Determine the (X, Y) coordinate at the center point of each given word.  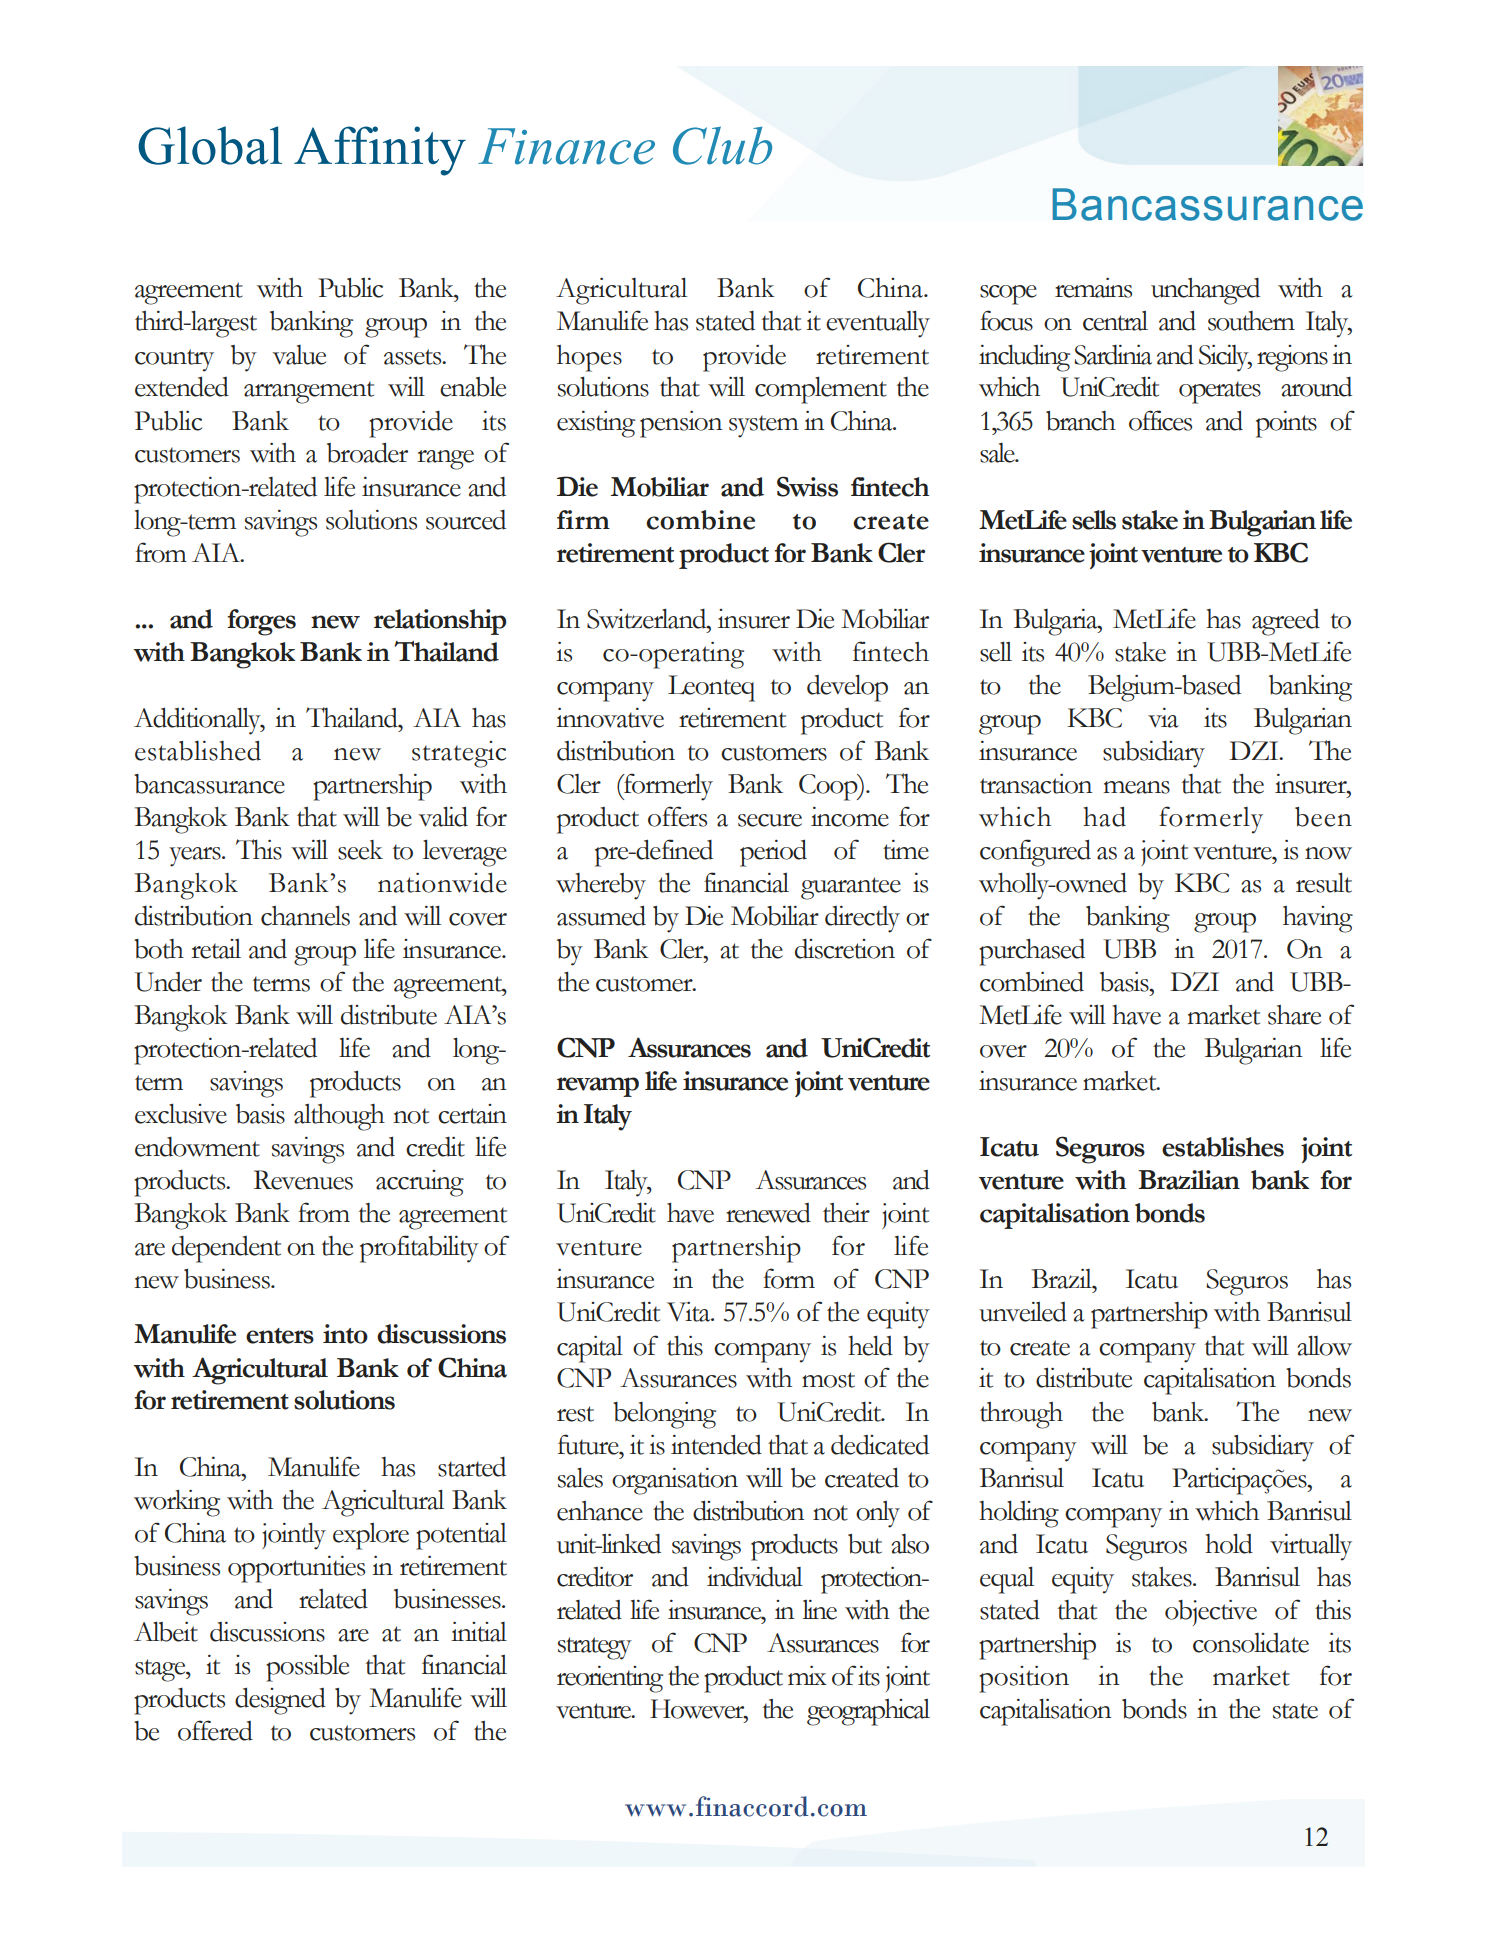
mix (807, 1675)
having (1318, 919)
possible (307, 1668)
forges (261, 622)
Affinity (380, 151)
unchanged (1205, 291)
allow (1324, 1345)
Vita (690, 1312)
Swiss (807, 486)
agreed (1286, 622)
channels (305, 915)
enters (280, 1336)
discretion (845, 949)
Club (722, 145)
